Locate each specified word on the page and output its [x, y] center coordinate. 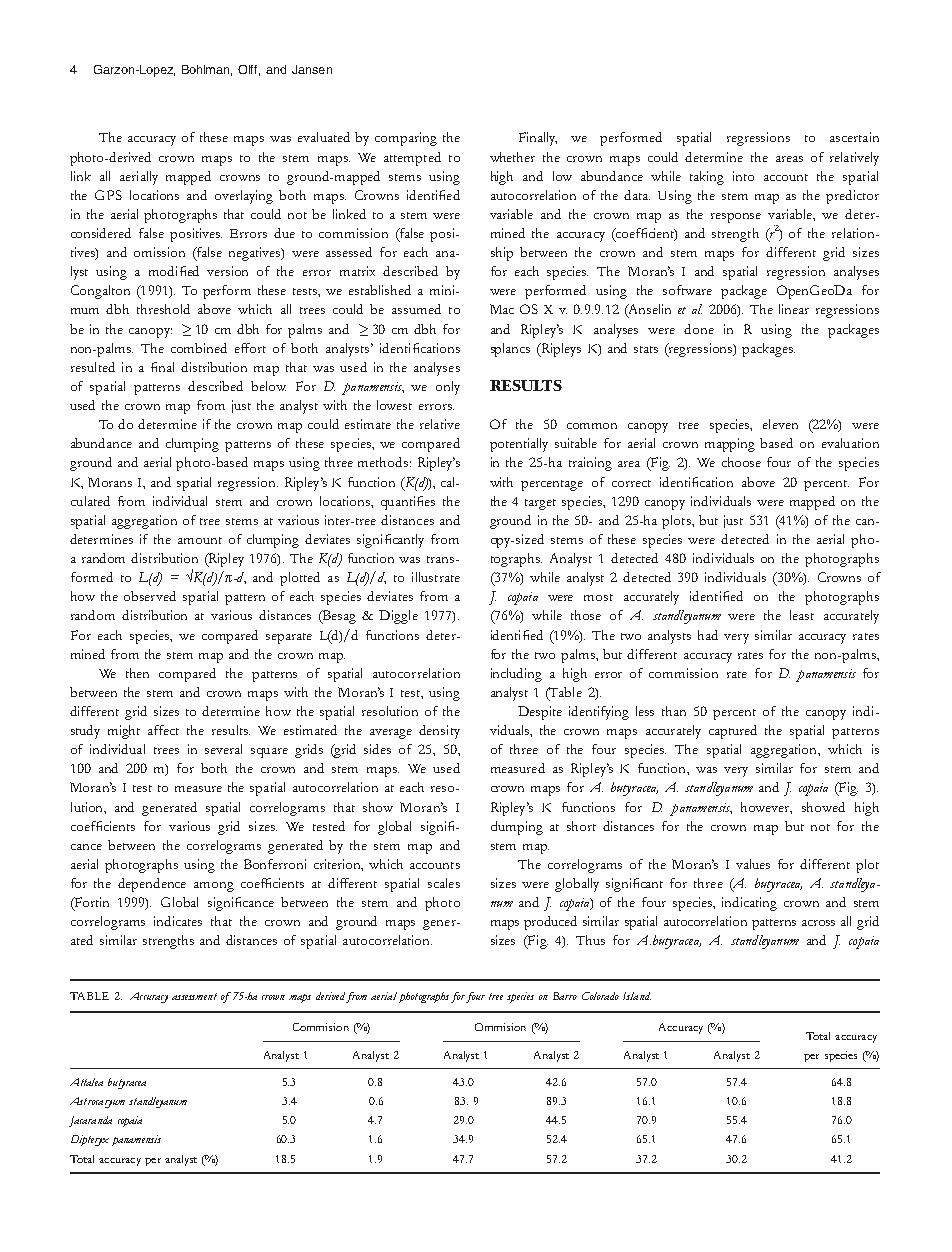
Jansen [312, 69]
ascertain [854, 137]
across [818, 923]
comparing [406, 139]
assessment [194, 996]
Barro [565, 996]
